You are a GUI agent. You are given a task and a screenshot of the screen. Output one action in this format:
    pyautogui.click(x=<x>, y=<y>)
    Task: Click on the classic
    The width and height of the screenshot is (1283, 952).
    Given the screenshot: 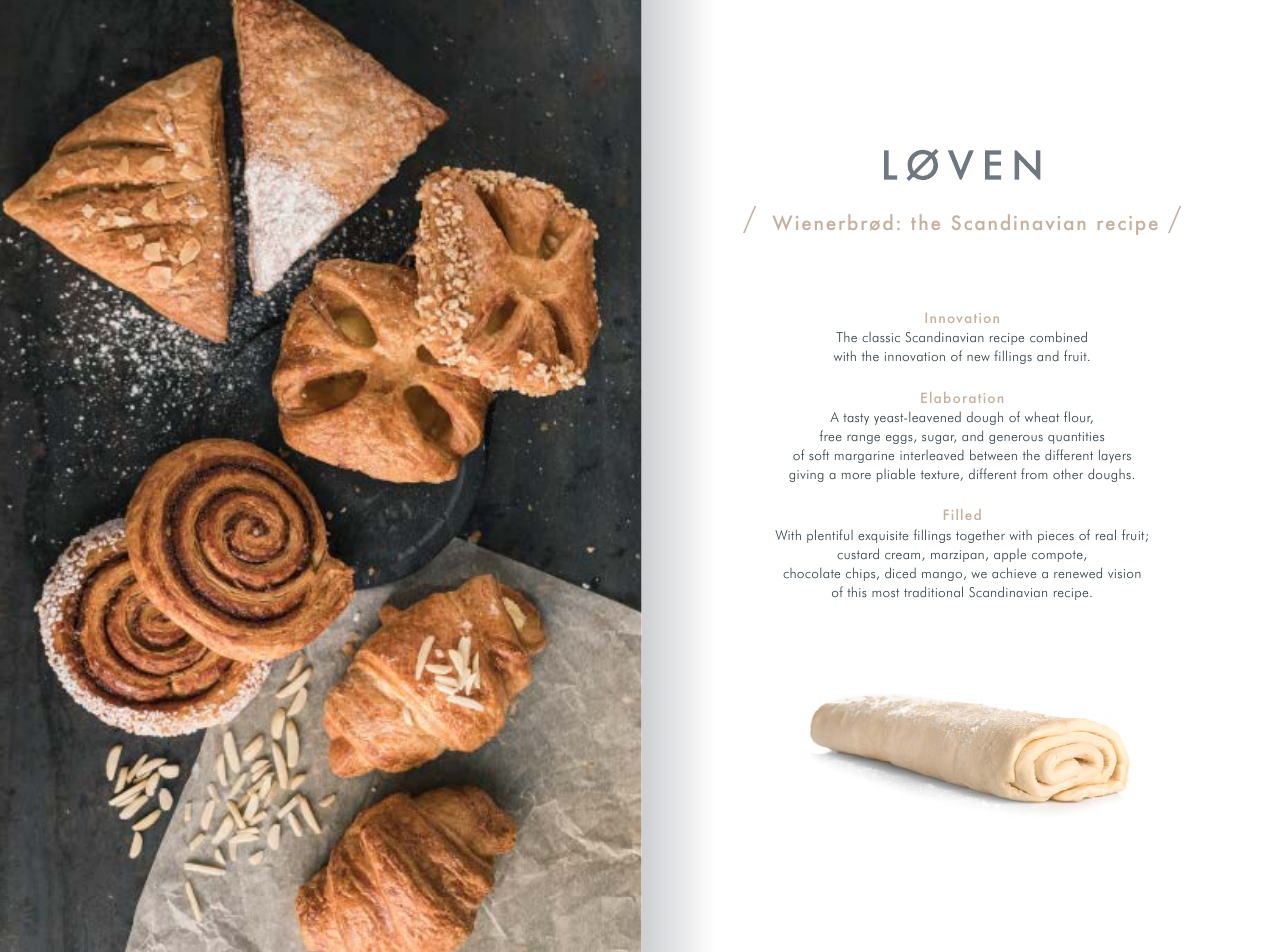 What is the action you would take?
    pyautogui.click(x=881, y=337)
